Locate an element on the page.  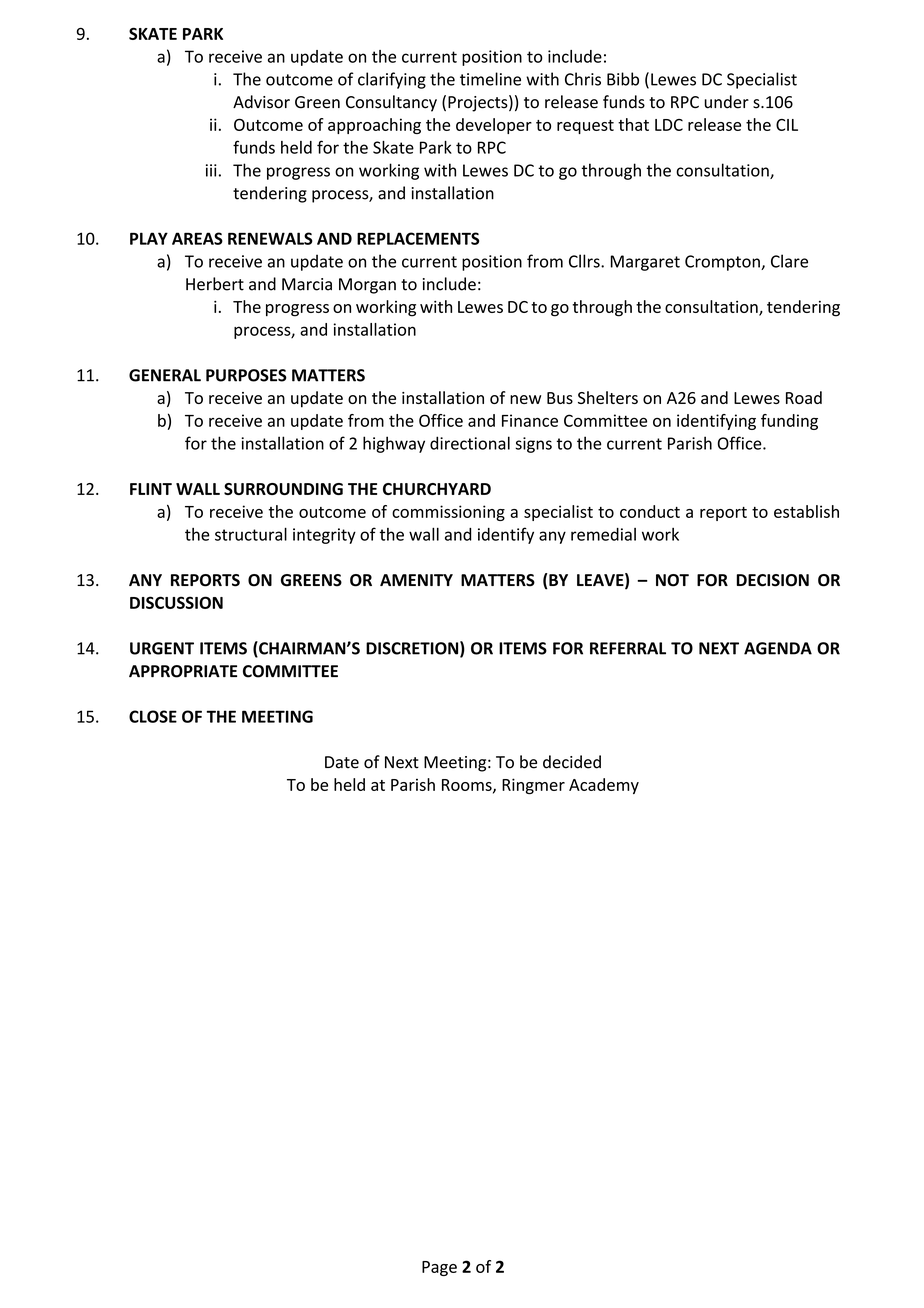
funding is located at coordinates (789, 422).
